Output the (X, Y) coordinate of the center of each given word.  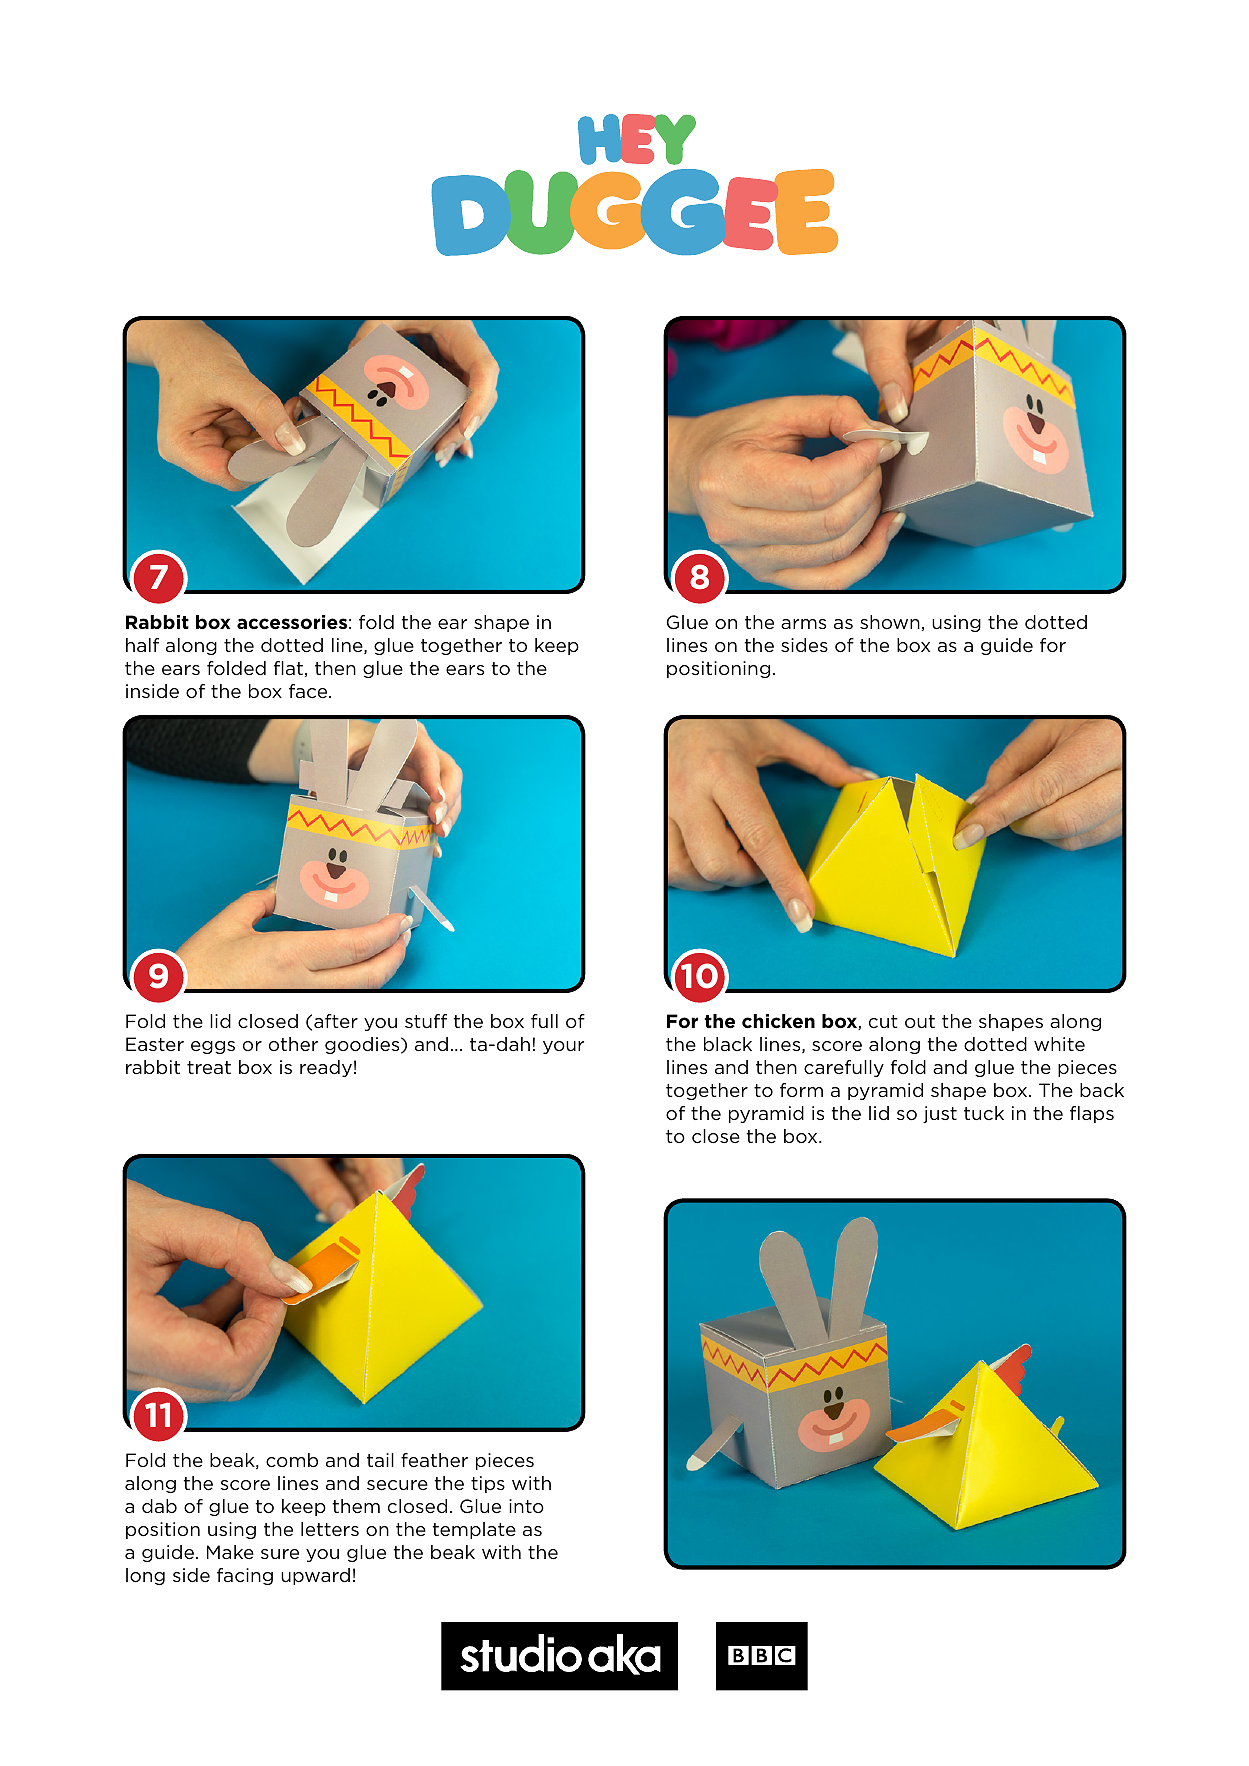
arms (803, 624)
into (526, 1506)
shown (890, 622)
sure (280, 1554)
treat (209, 1067)
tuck (984, 1113)
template (474, 1530)
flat (288, 668)
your (563, 1047)
